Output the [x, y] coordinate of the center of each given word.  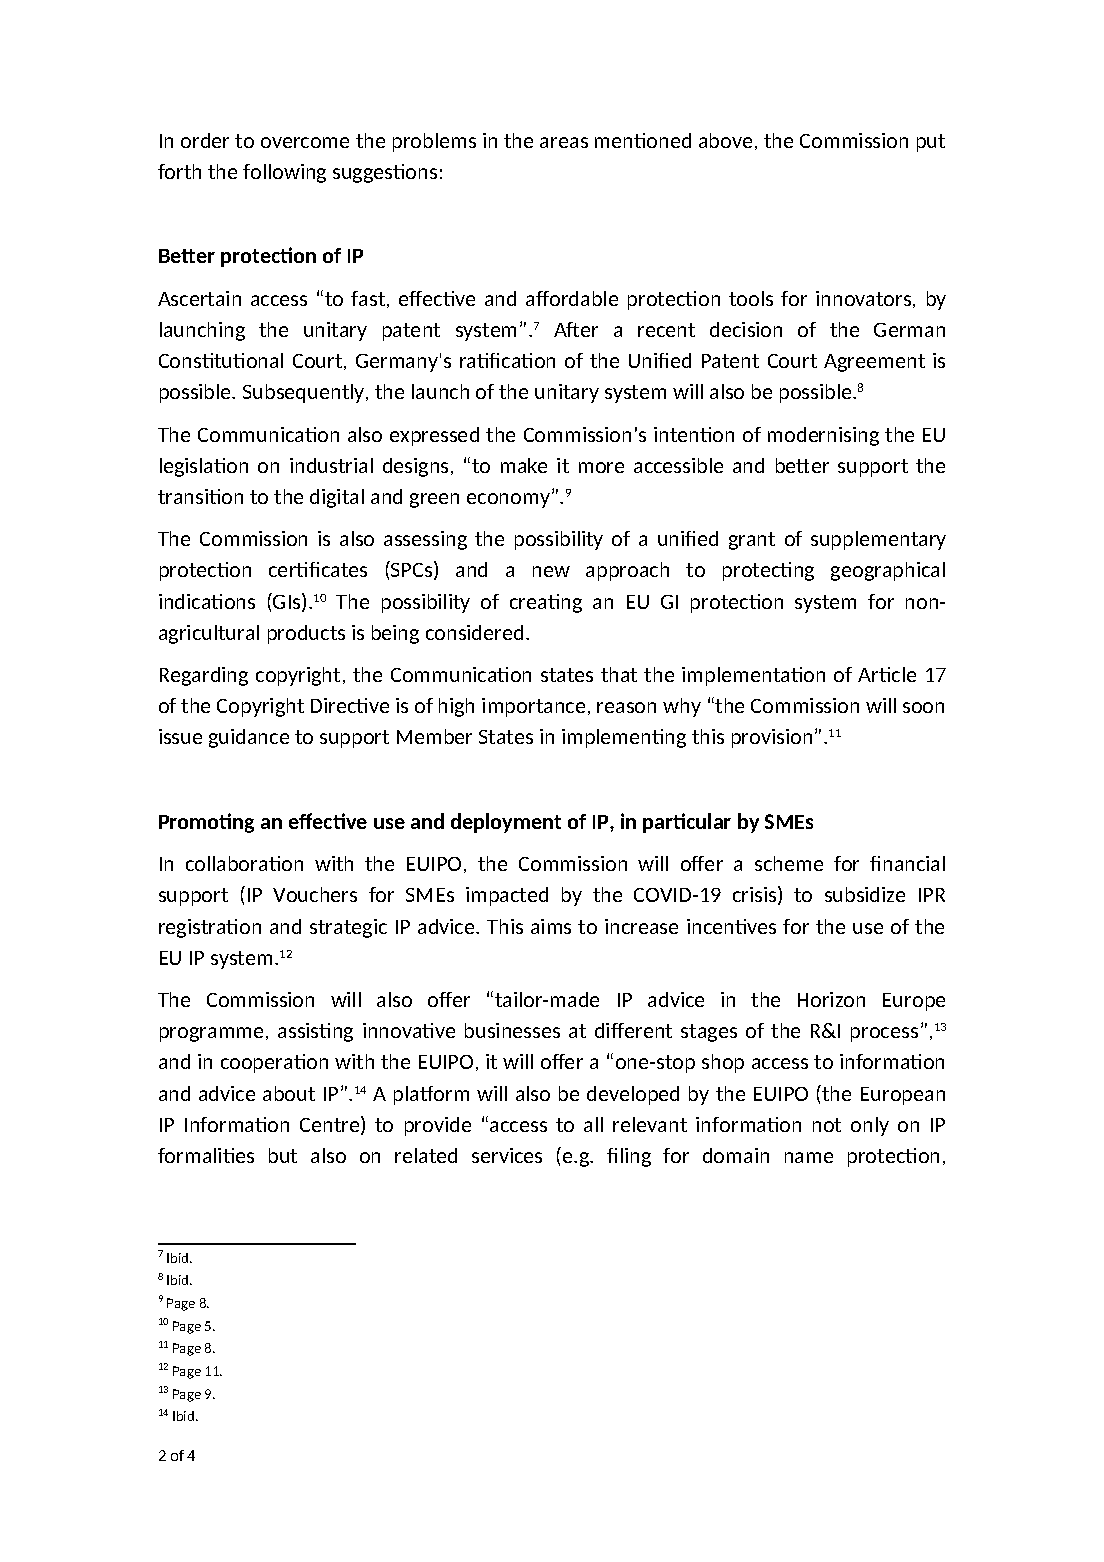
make [524, 465]
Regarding [204, 676]
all [593, 1124]
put [931, 143]
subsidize [865, 894]
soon [923, 707]
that [619, 674]
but [283, 1155]
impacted [507, 896]
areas [564, 142]
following [284, 173]
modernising [823, 436]
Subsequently [305, 393]
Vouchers [315, 894]
